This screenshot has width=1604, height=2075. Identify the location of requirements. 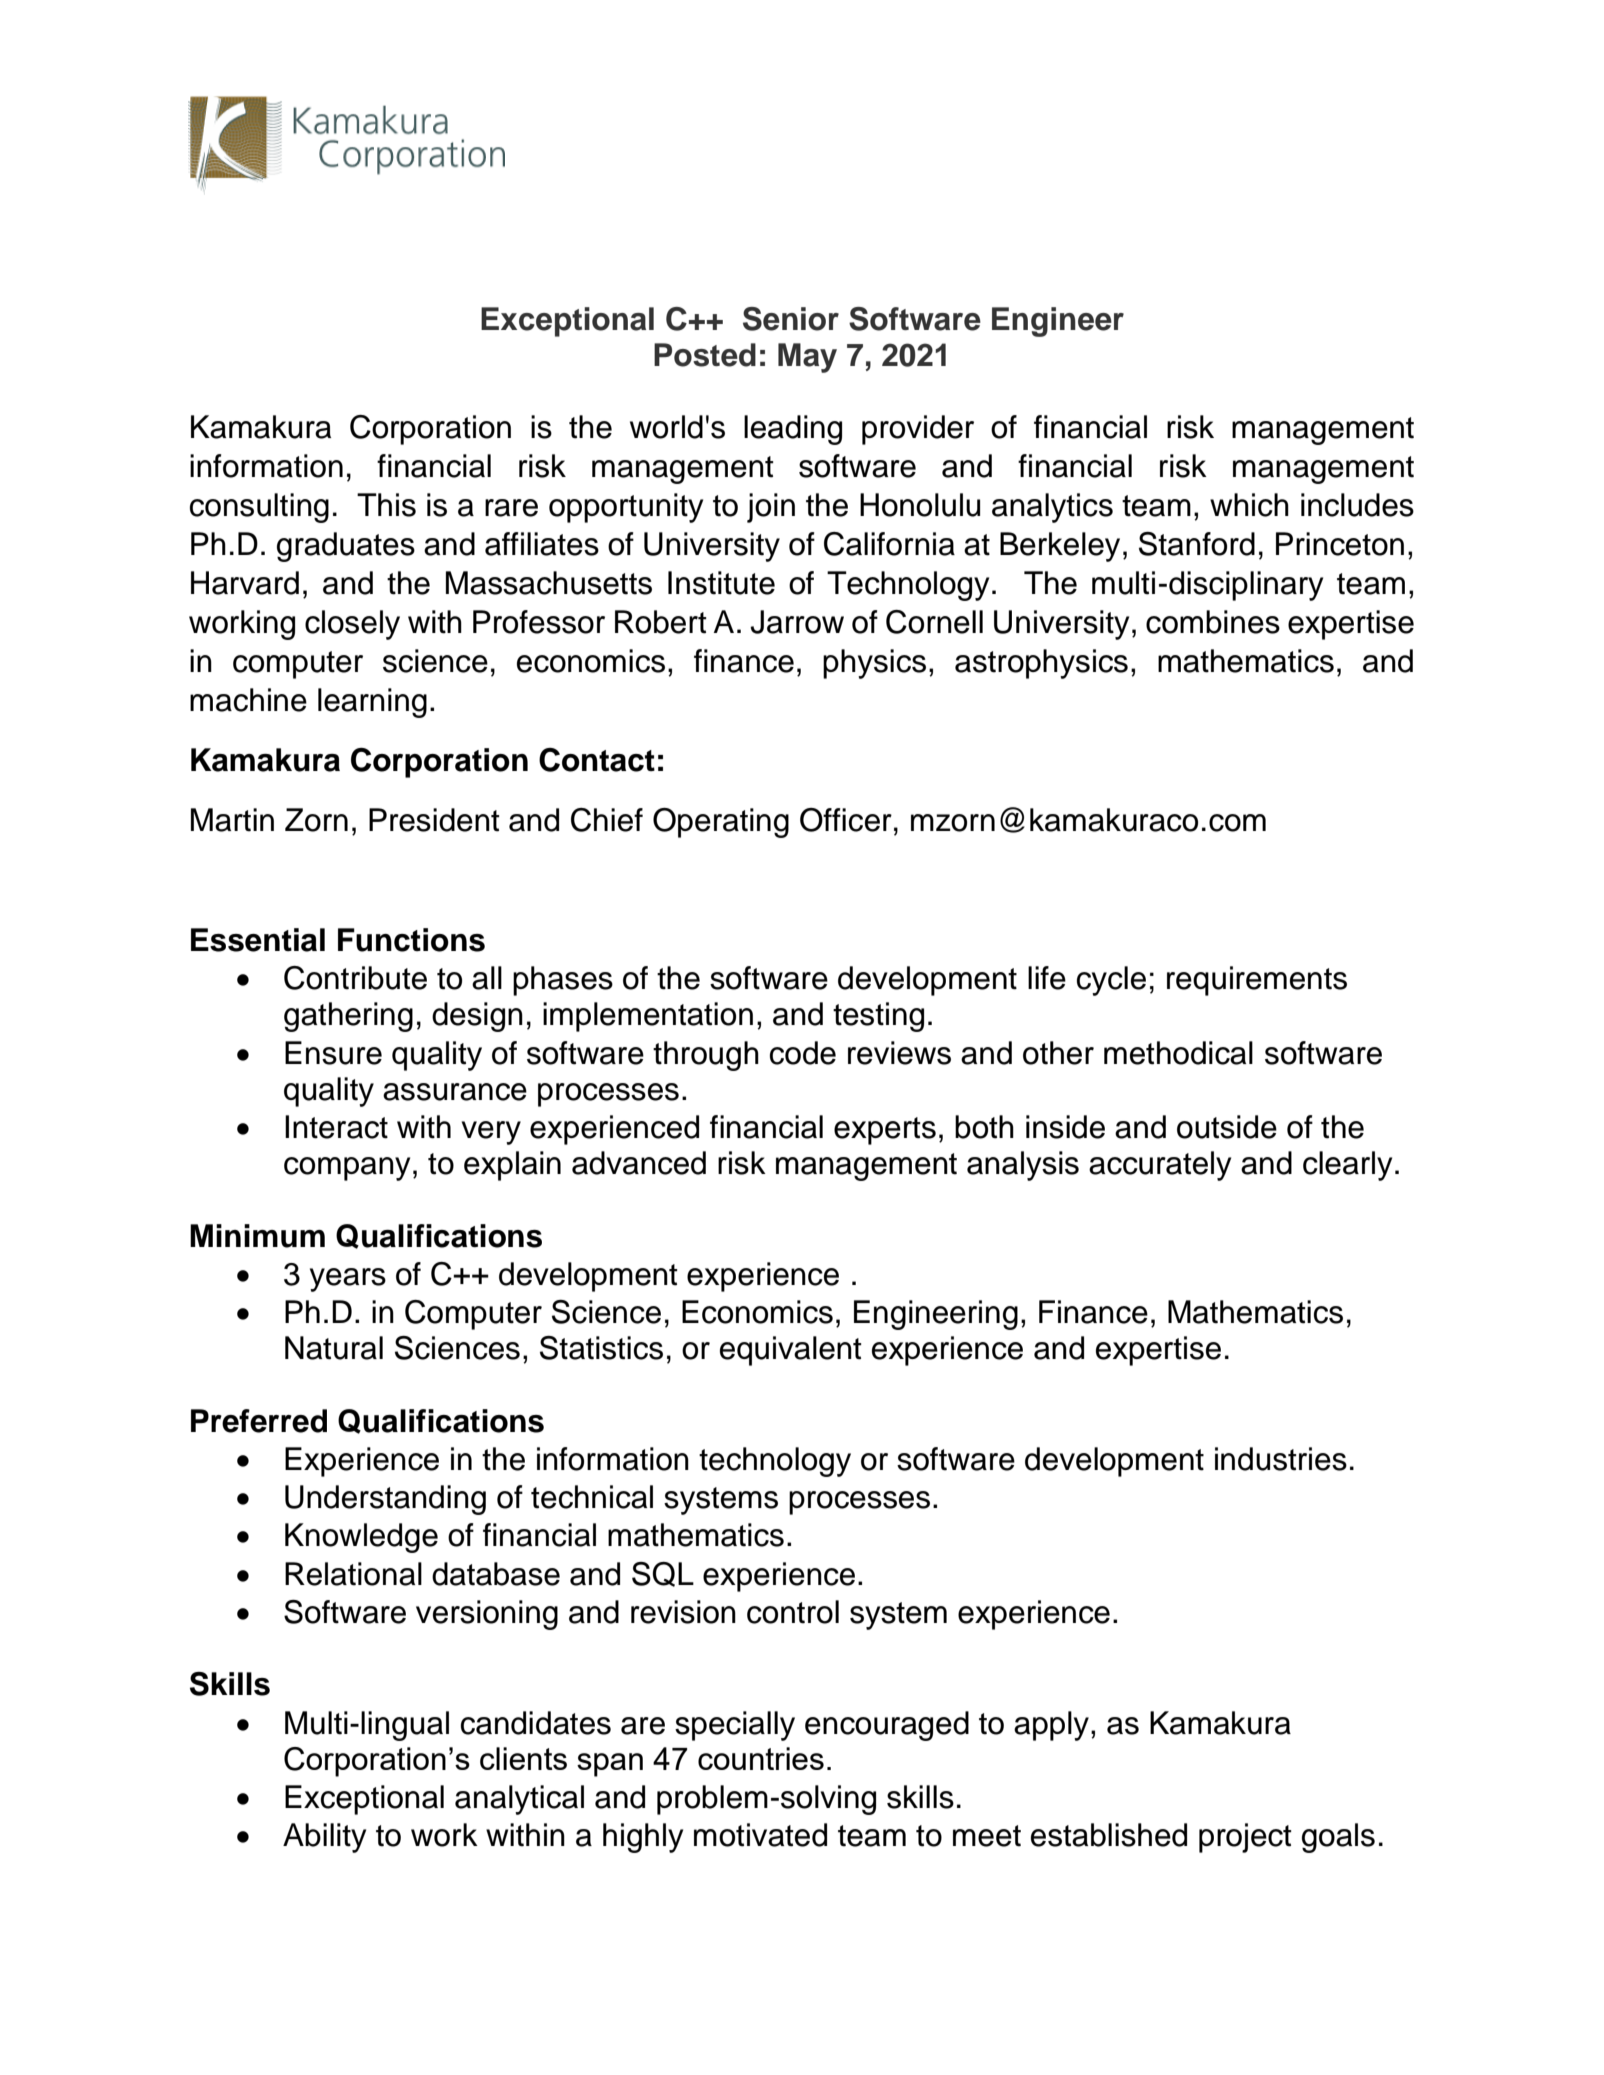
(1257, 981).
